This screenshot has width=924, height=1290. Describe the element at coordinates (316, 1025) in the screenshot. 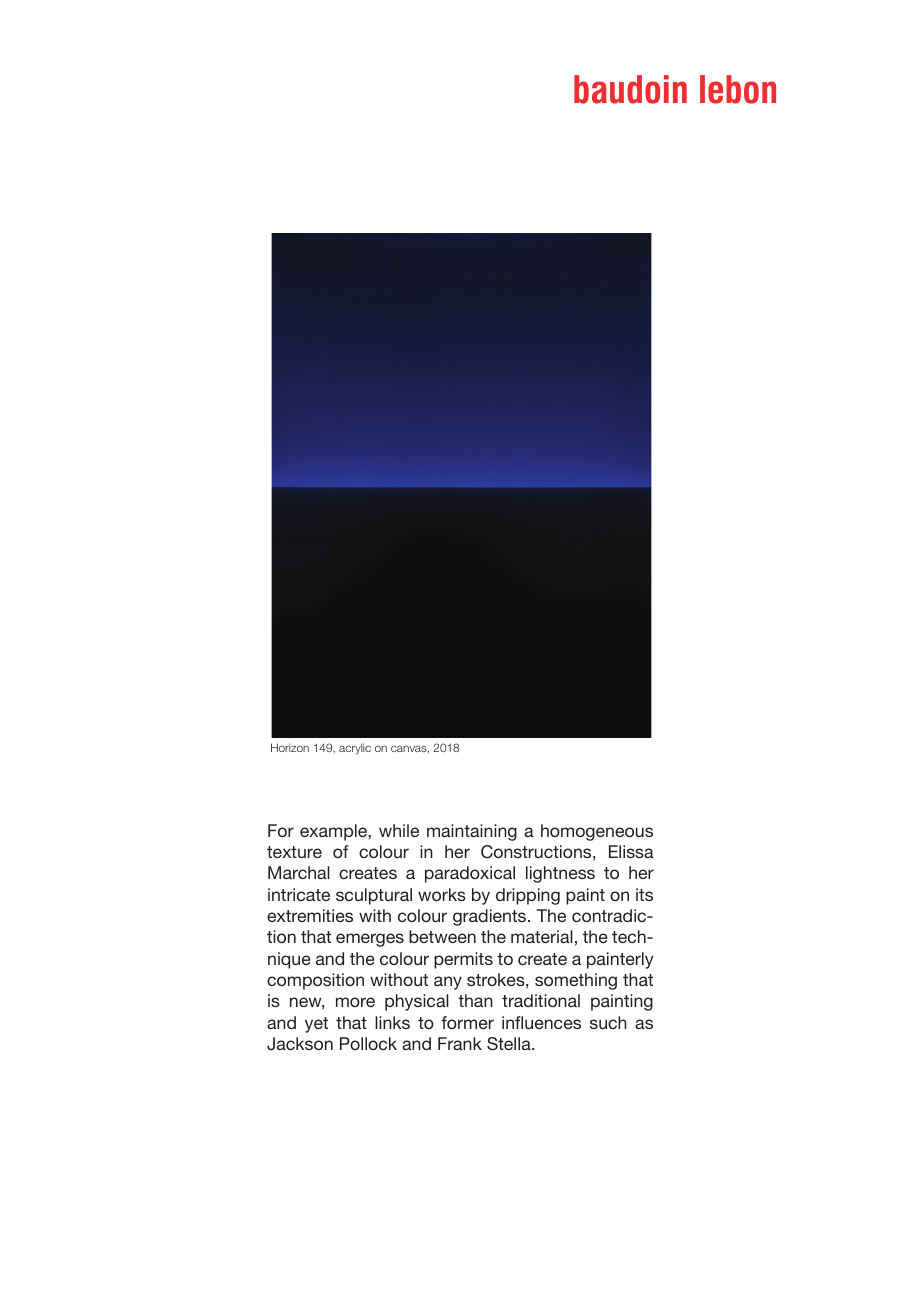

I see `yet` at that location.
